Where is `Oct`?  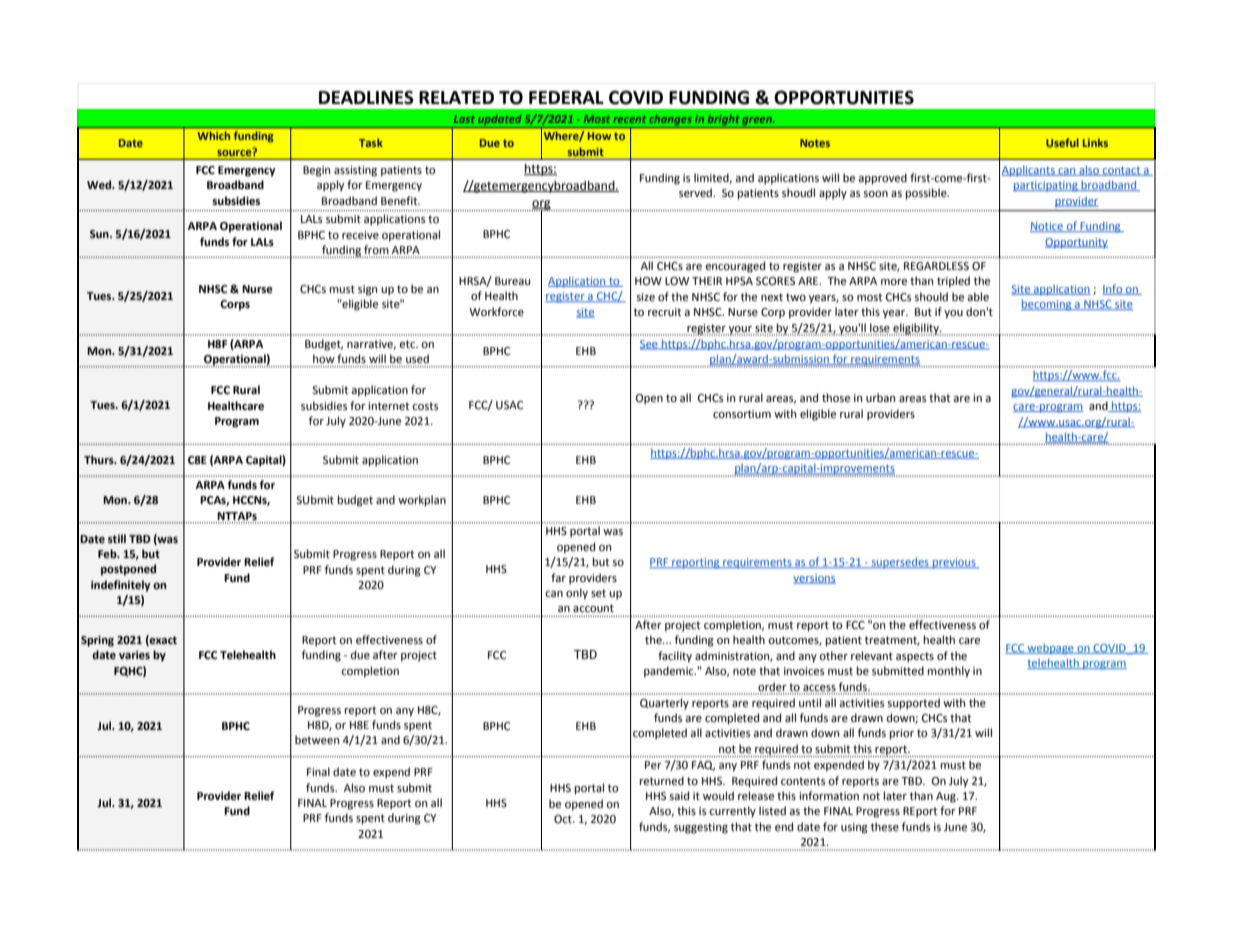
Oct is located at coordinates (564, 819).
